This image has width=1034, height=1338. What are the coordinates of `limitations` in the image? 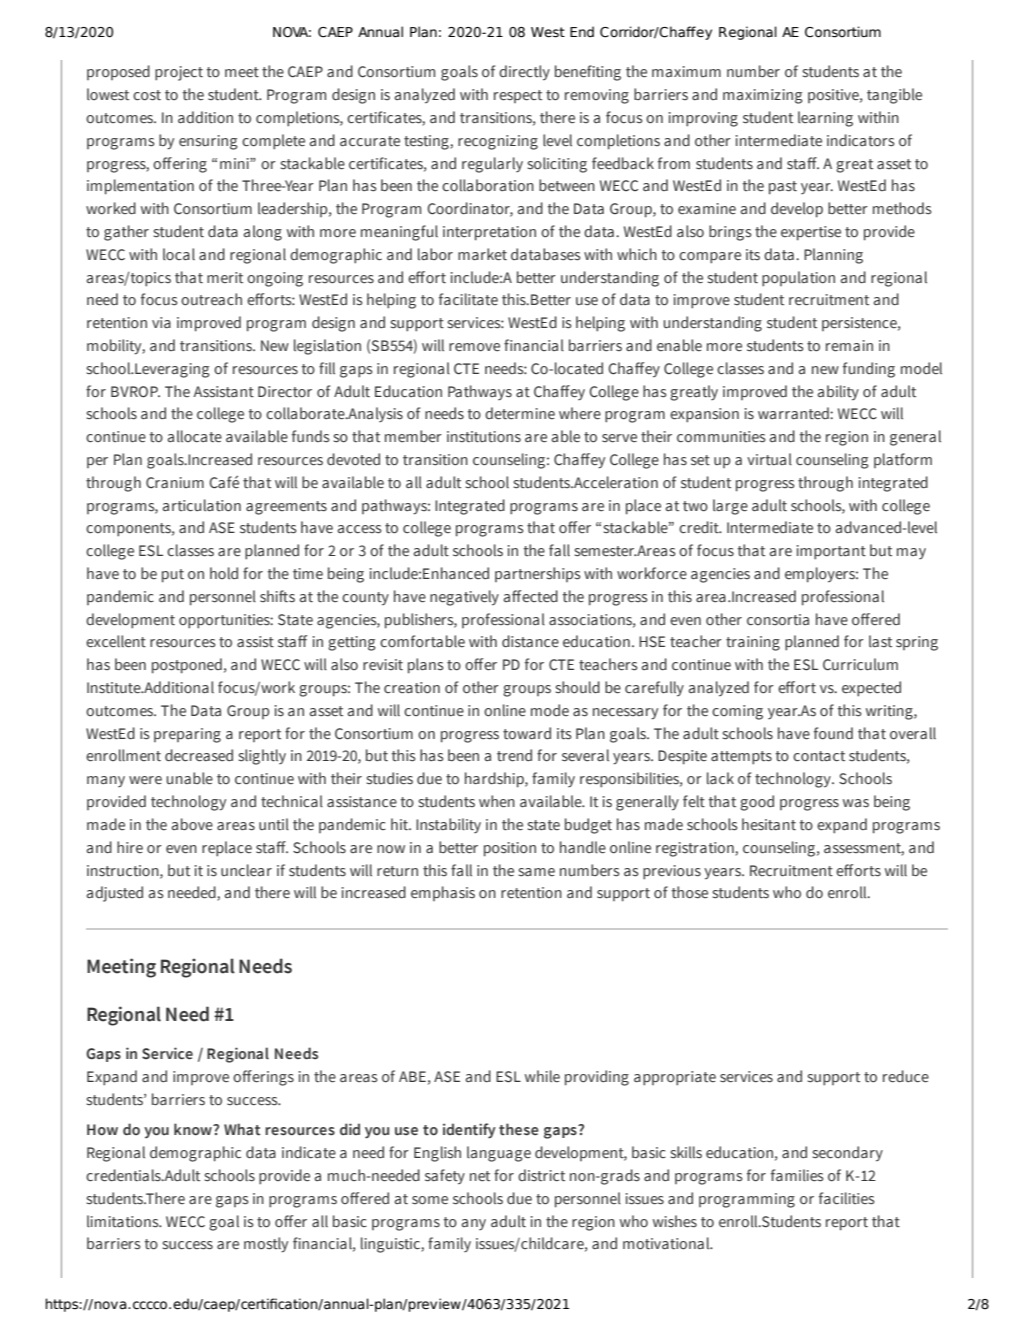 It's located at (124, 1221).
